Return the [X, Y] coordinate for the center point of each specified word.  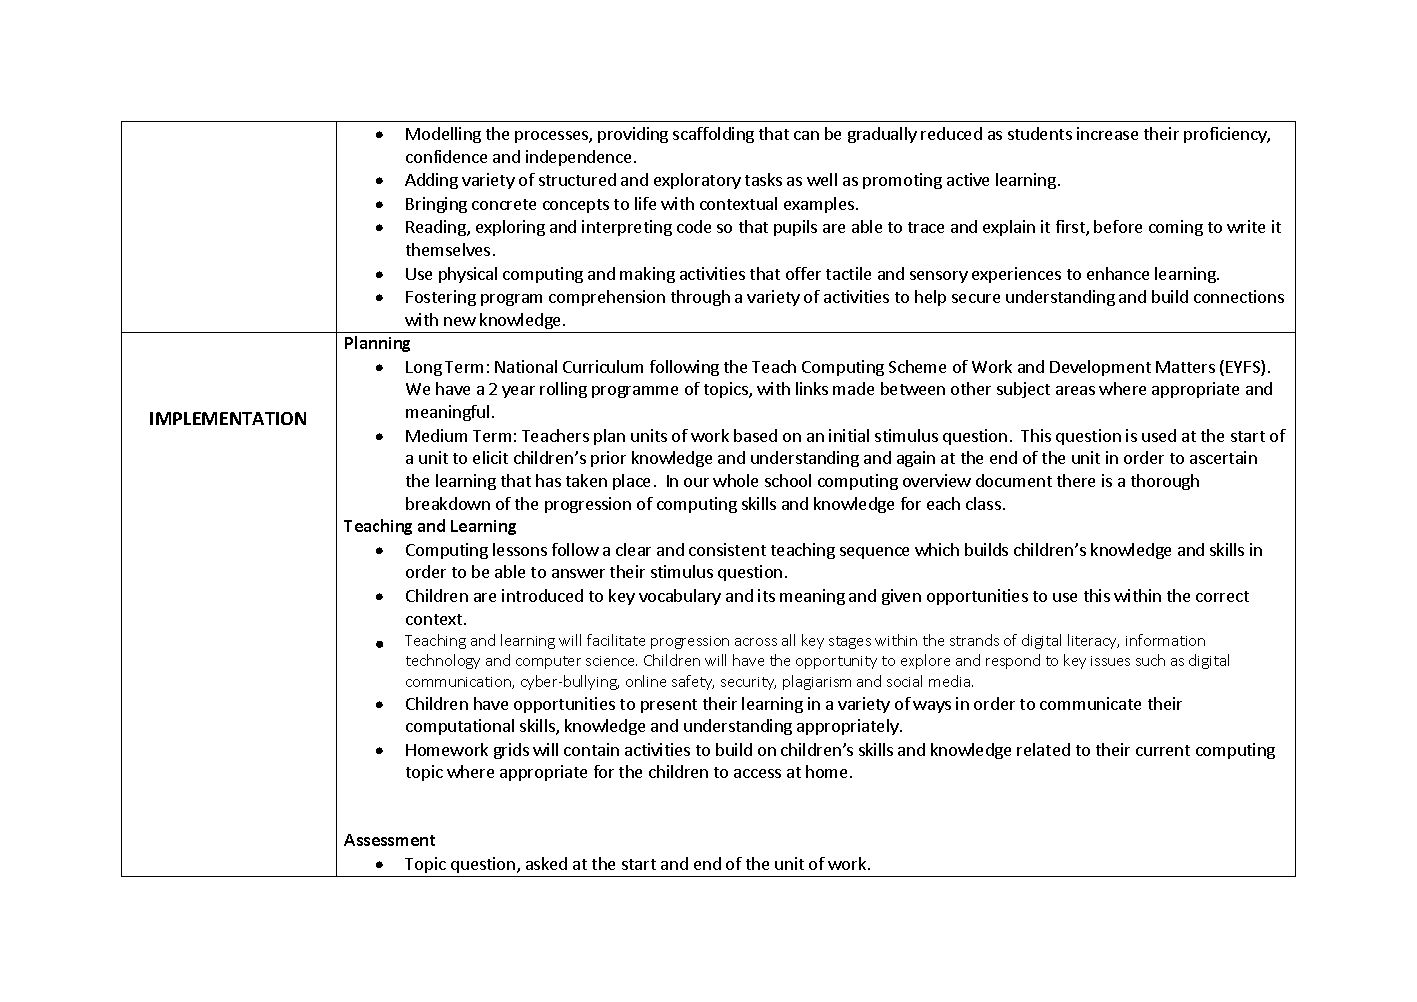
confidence [446, 156]
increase [1107, 133]
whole [735, 480]
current [1163, 750]
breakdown [448, 503]
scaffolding [713, 135]
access [757, 773]
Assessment [389, 840]
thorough [1165, 482]
